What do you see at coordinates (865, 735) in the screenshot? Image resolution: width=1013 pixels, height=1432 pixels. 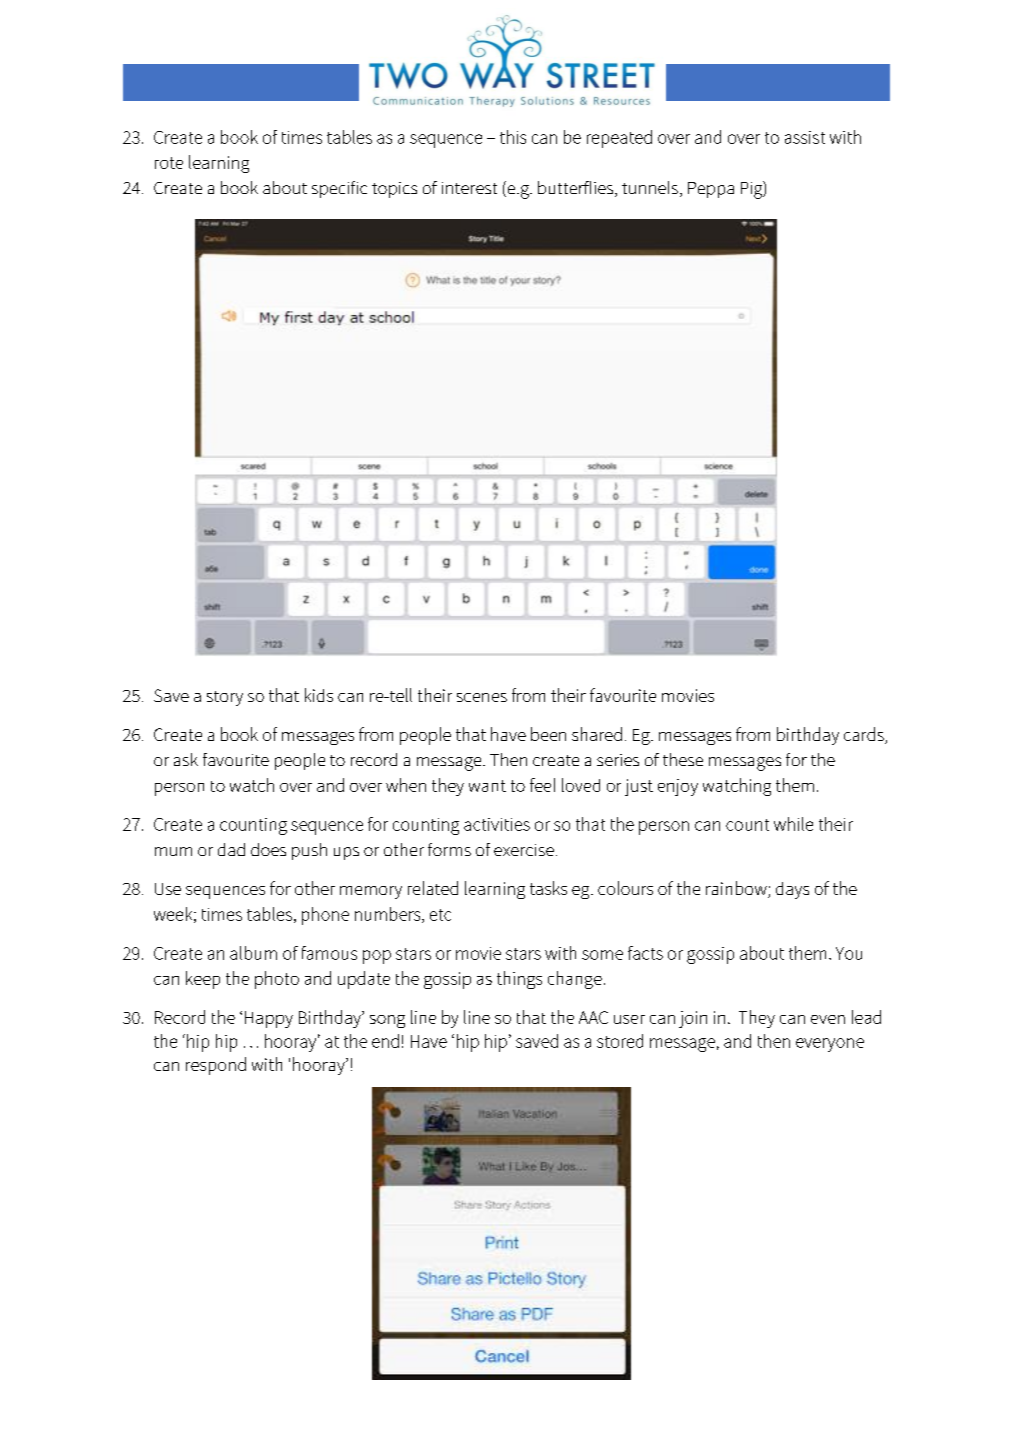 I see `cards` at bounding box center [865, 735].
